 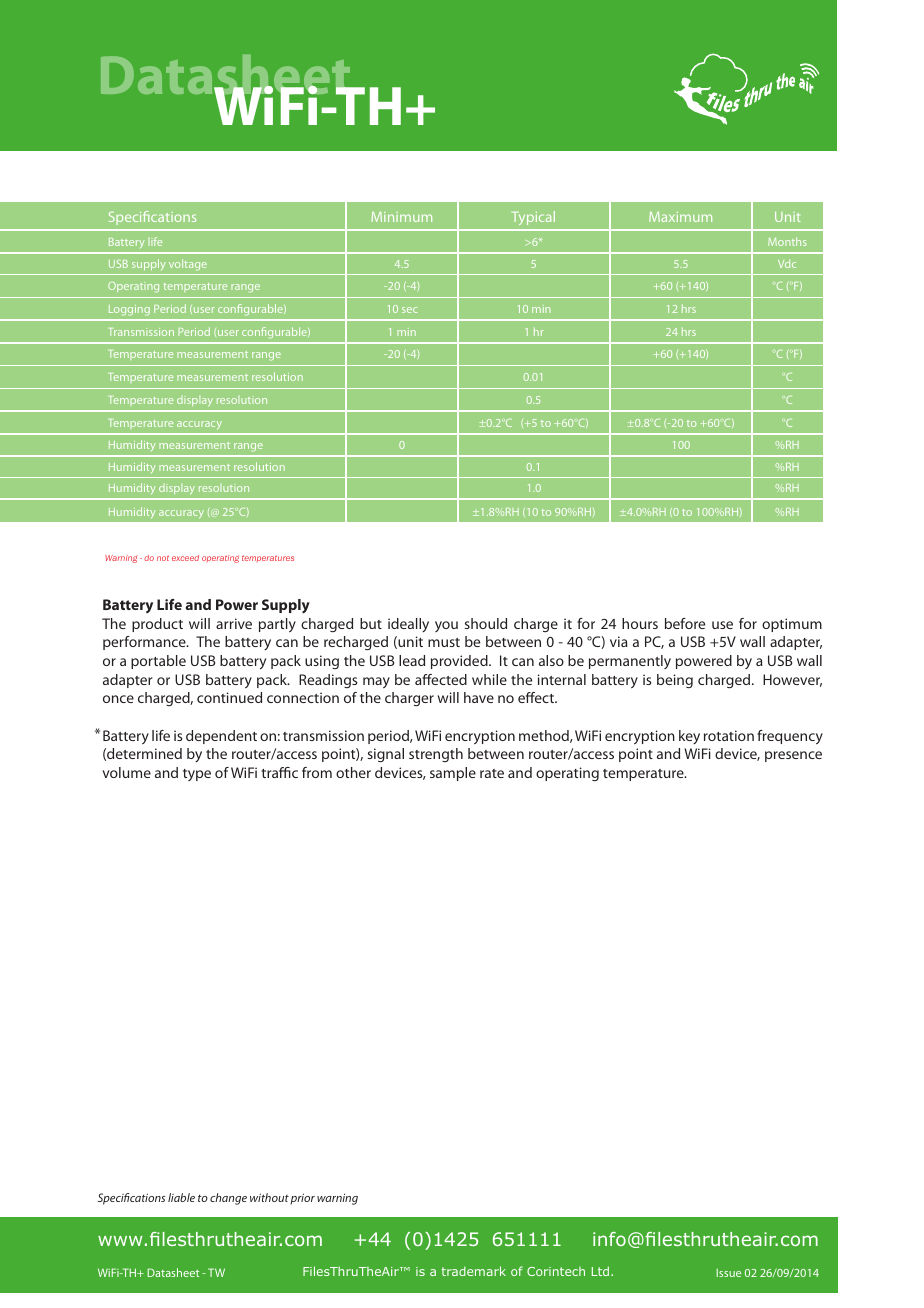 What do you see at coordinates (453, 774) in the screenshot?
I see `sample` at bounding box center [453, 774].
